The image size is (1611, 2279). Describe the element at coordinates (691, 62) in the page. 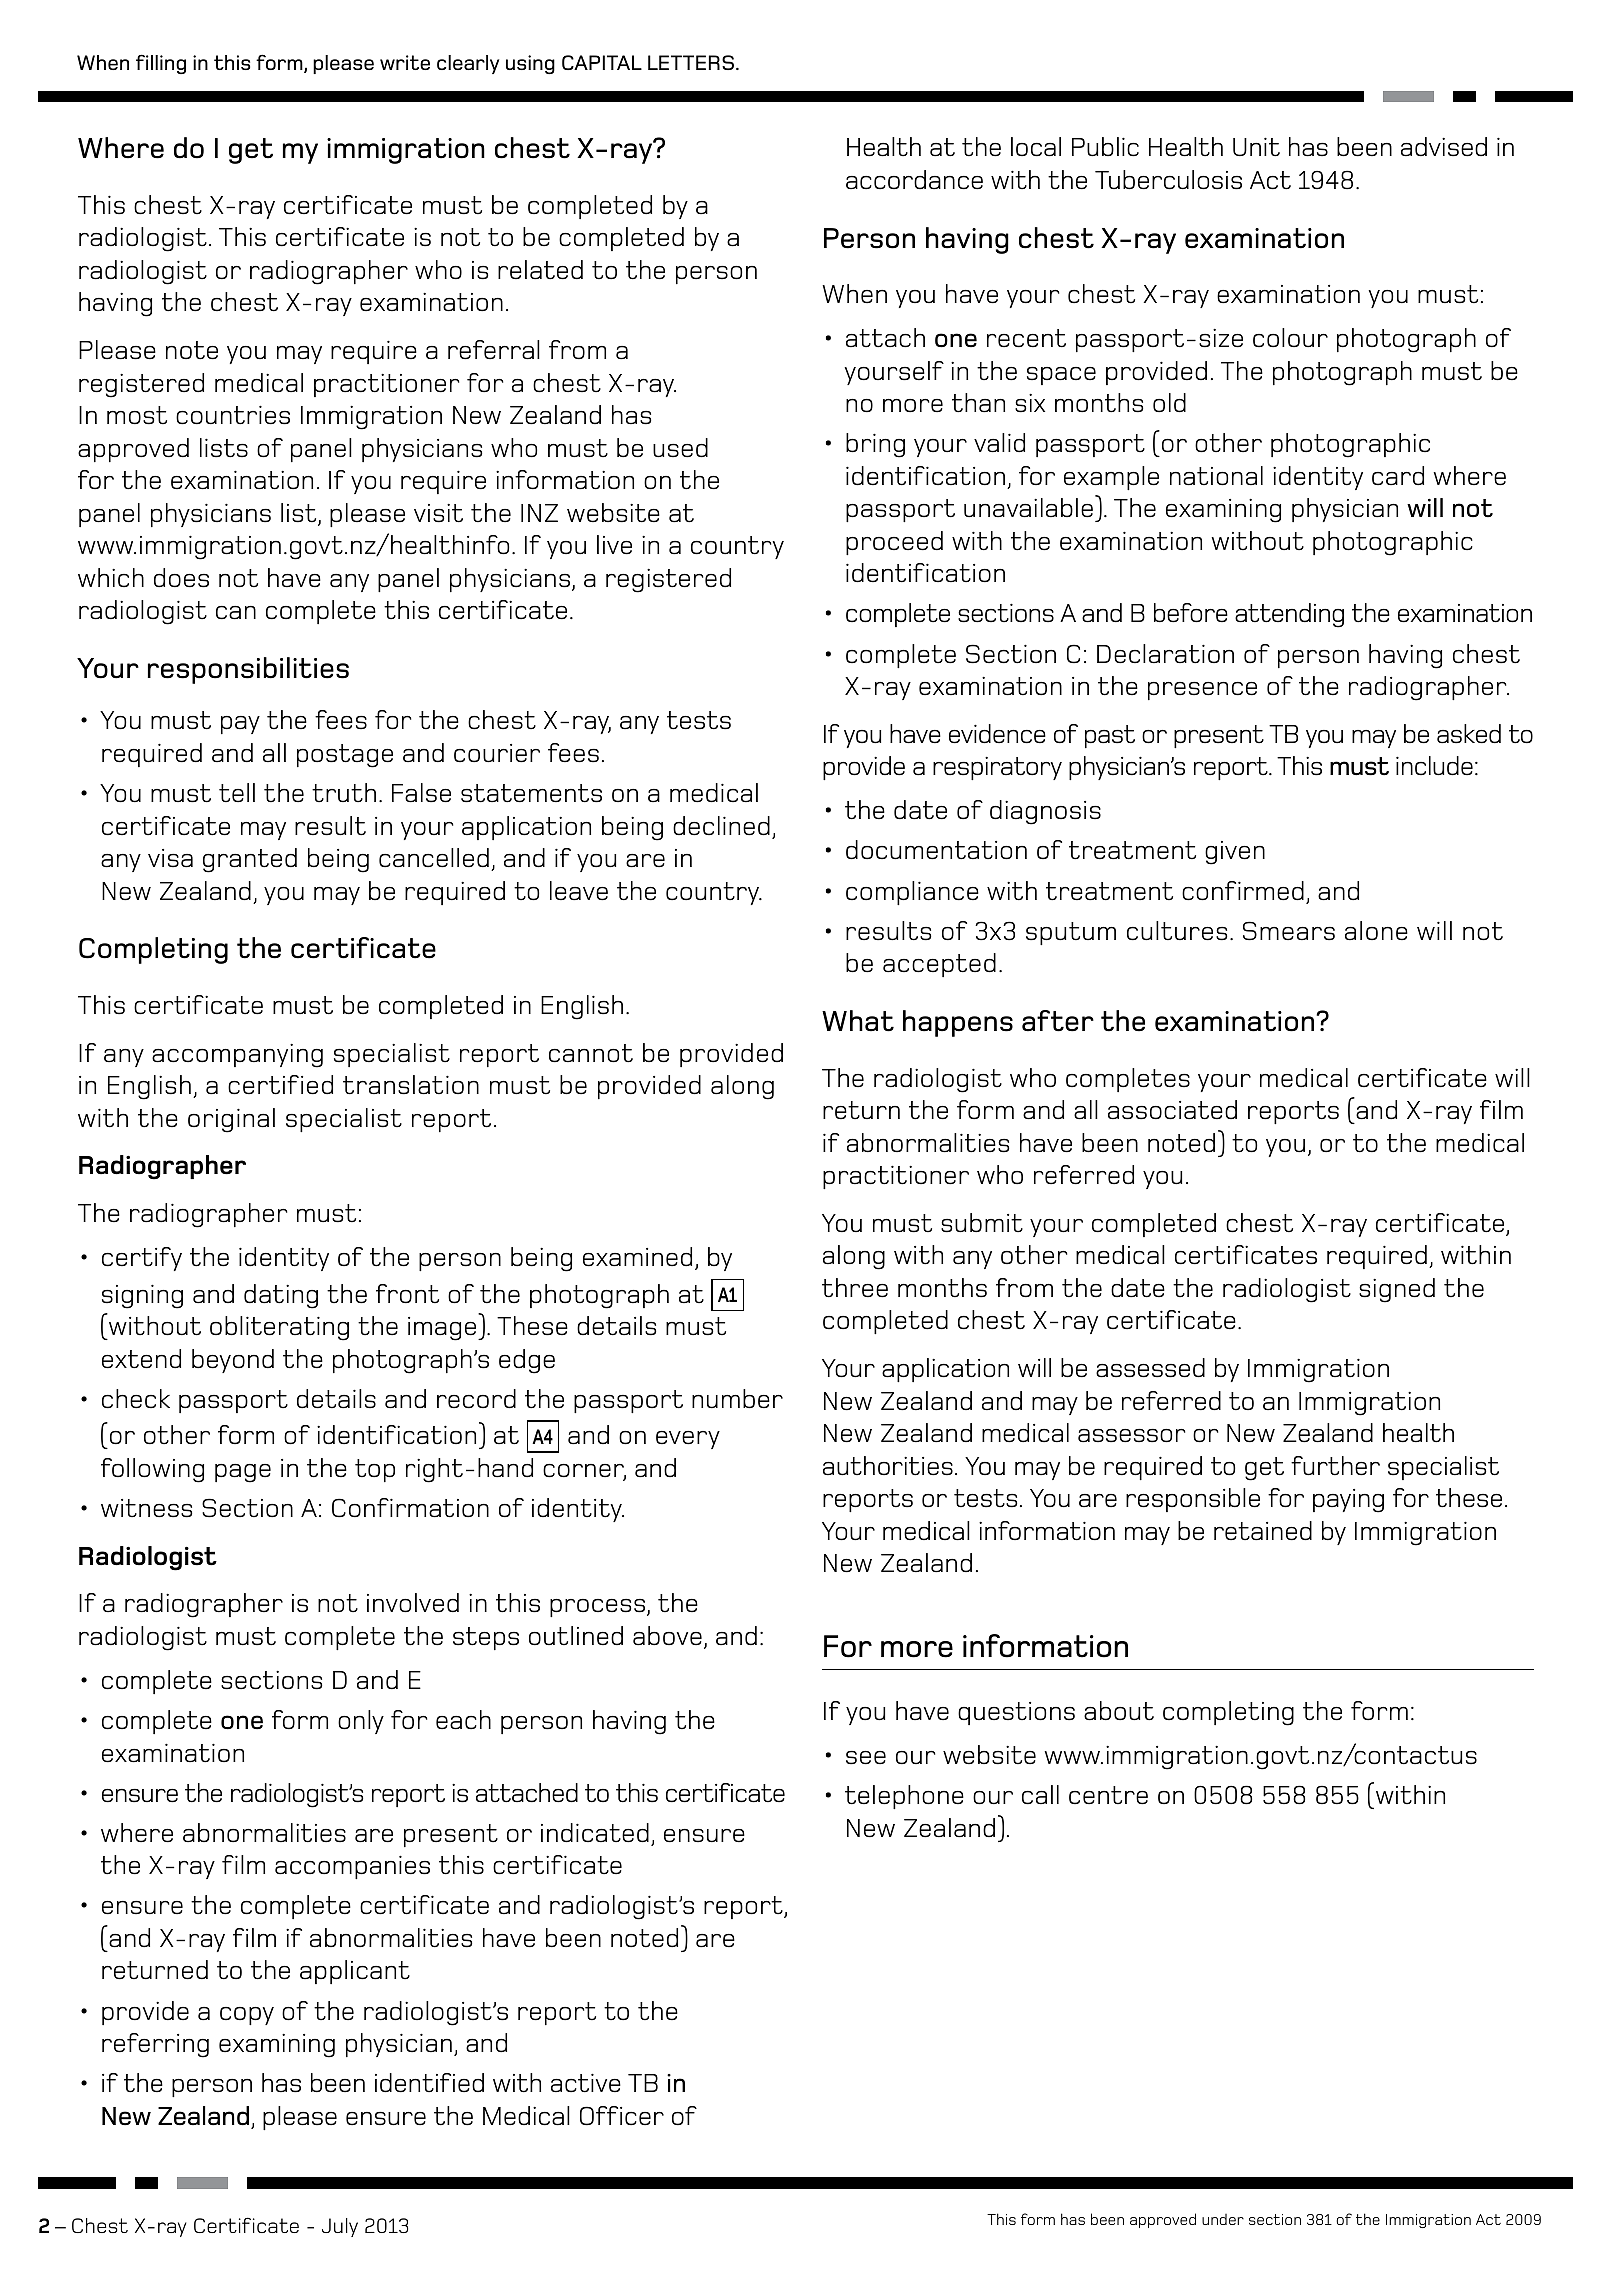

I see `LETTERS` at that location.
